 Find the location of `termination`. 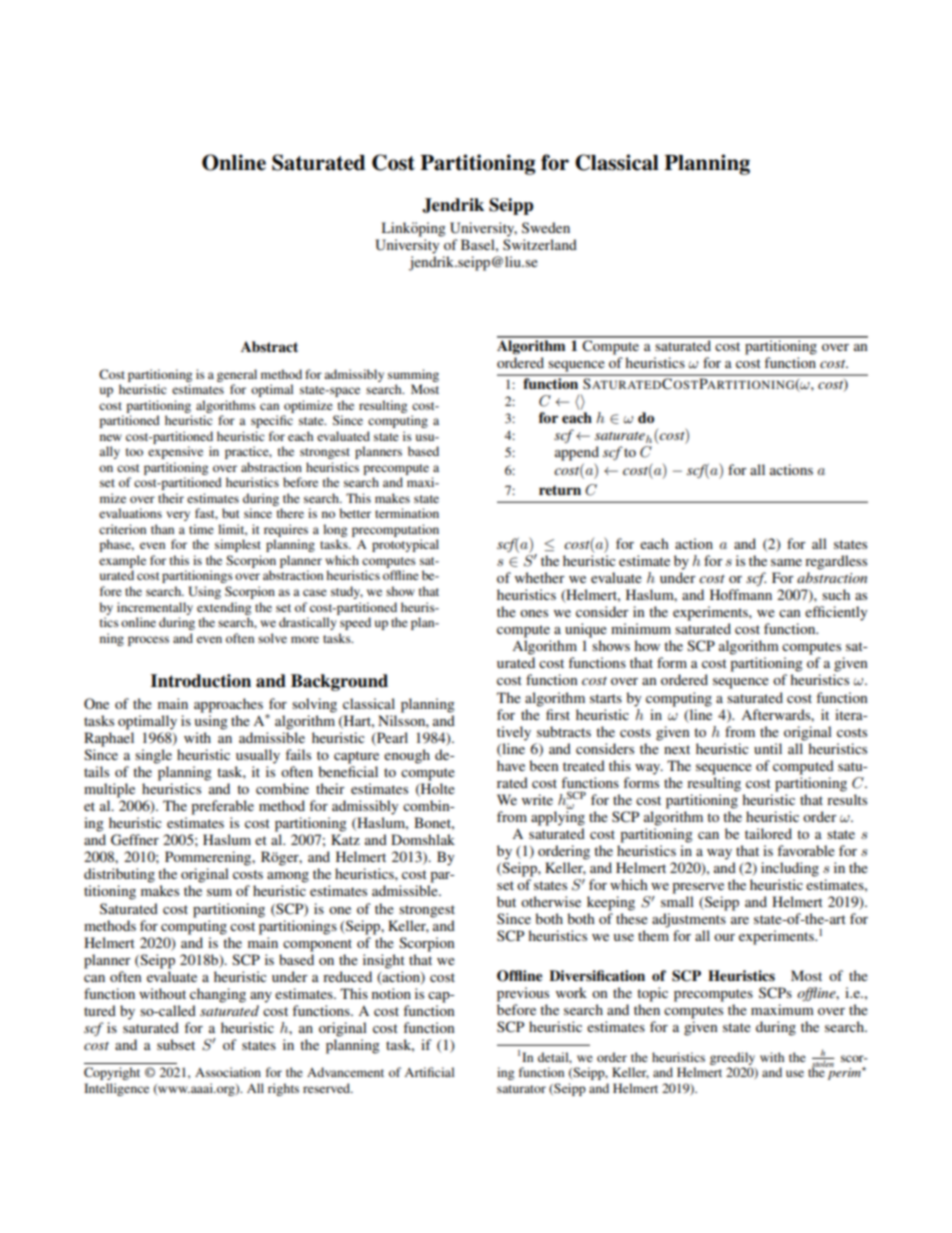

termination is located at coordinates (407, 513).
